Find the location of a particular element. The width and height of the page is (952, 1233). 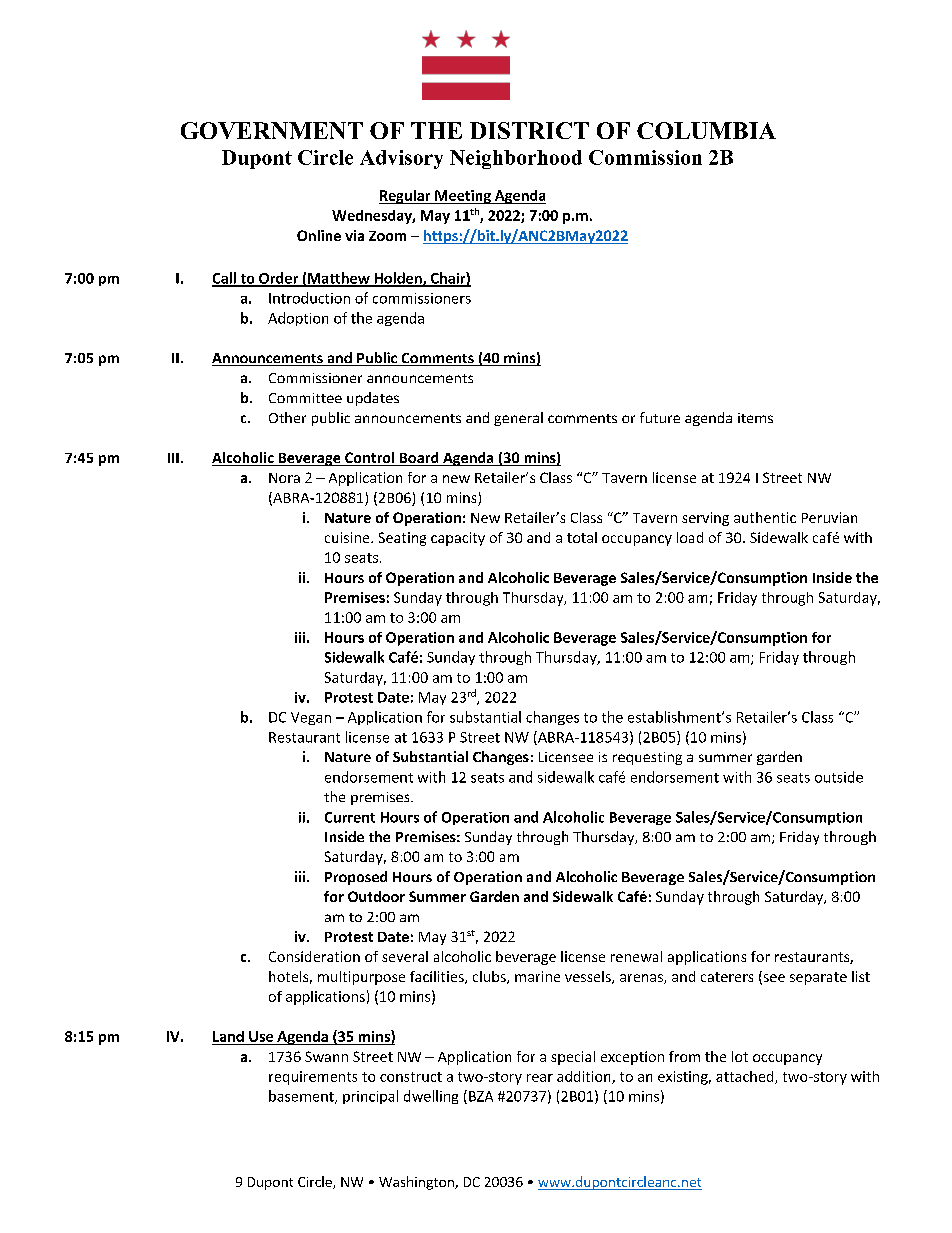

GOVERNMENT is located at coordinates (272, 130).
